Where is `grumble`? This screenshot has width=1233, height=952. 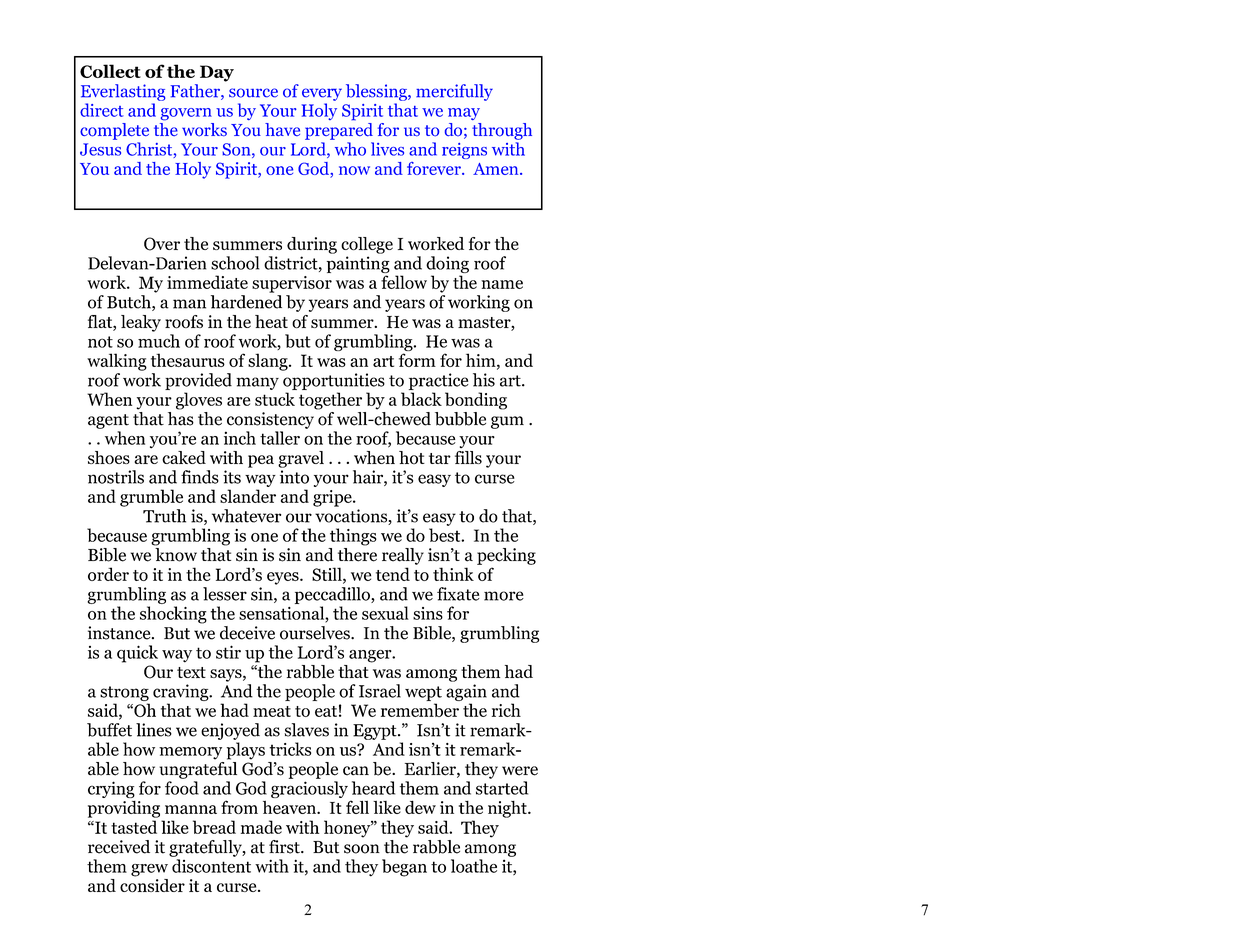 grumble is located at coordinates (151, 498).
